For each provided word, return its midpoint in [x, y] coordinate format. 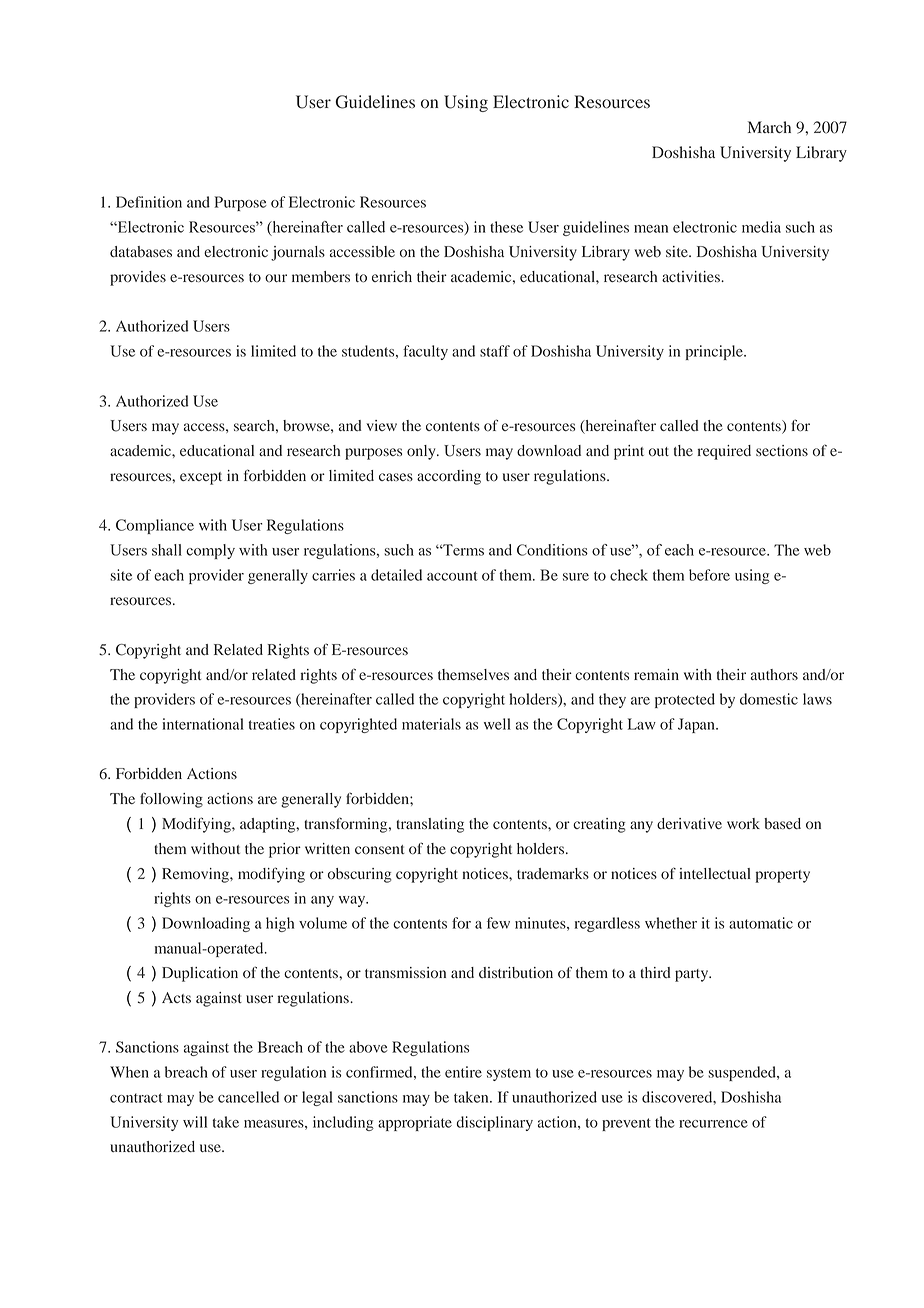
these [506, 227]
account [452, 576]
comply [210, 551]
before [709, 575]
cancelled [248, 1097]
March [769, 127]
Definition [149, 202]
